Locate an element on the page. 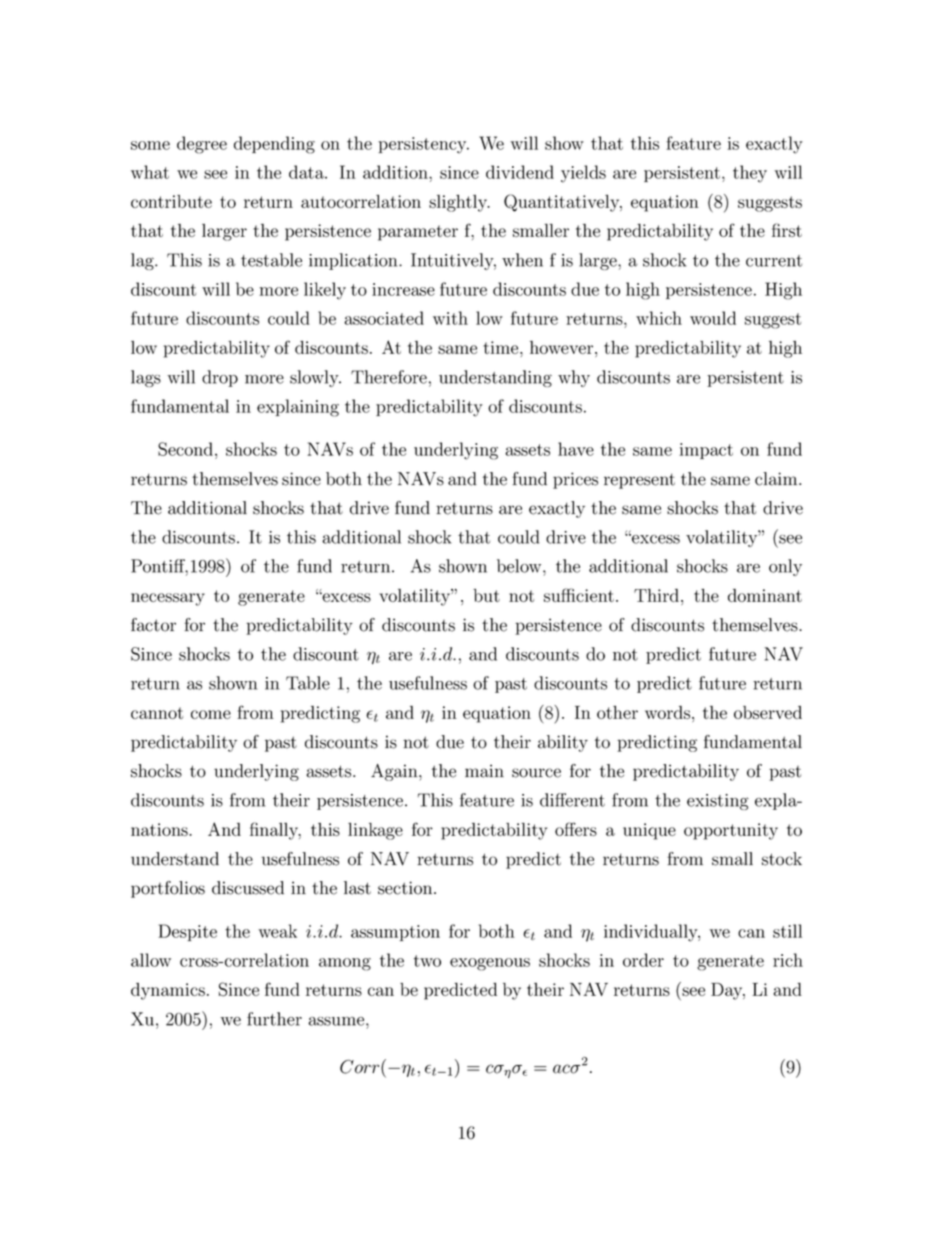 The height and width of the image is (1233, 952). would is located at coordinates (713, 318).
